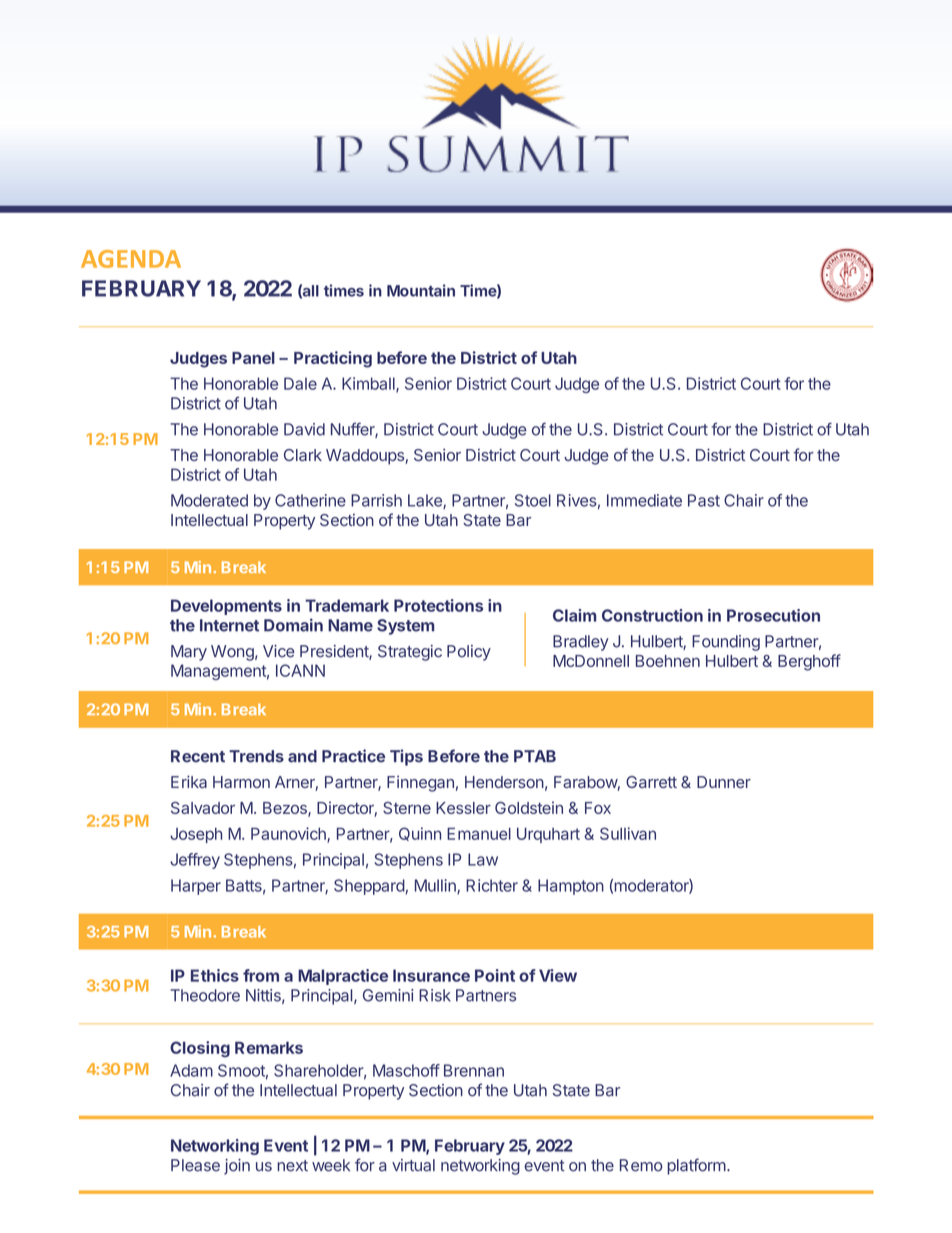 The width and height of the document is (952, 1233). I want to click on Tips, so click(406, 757).
